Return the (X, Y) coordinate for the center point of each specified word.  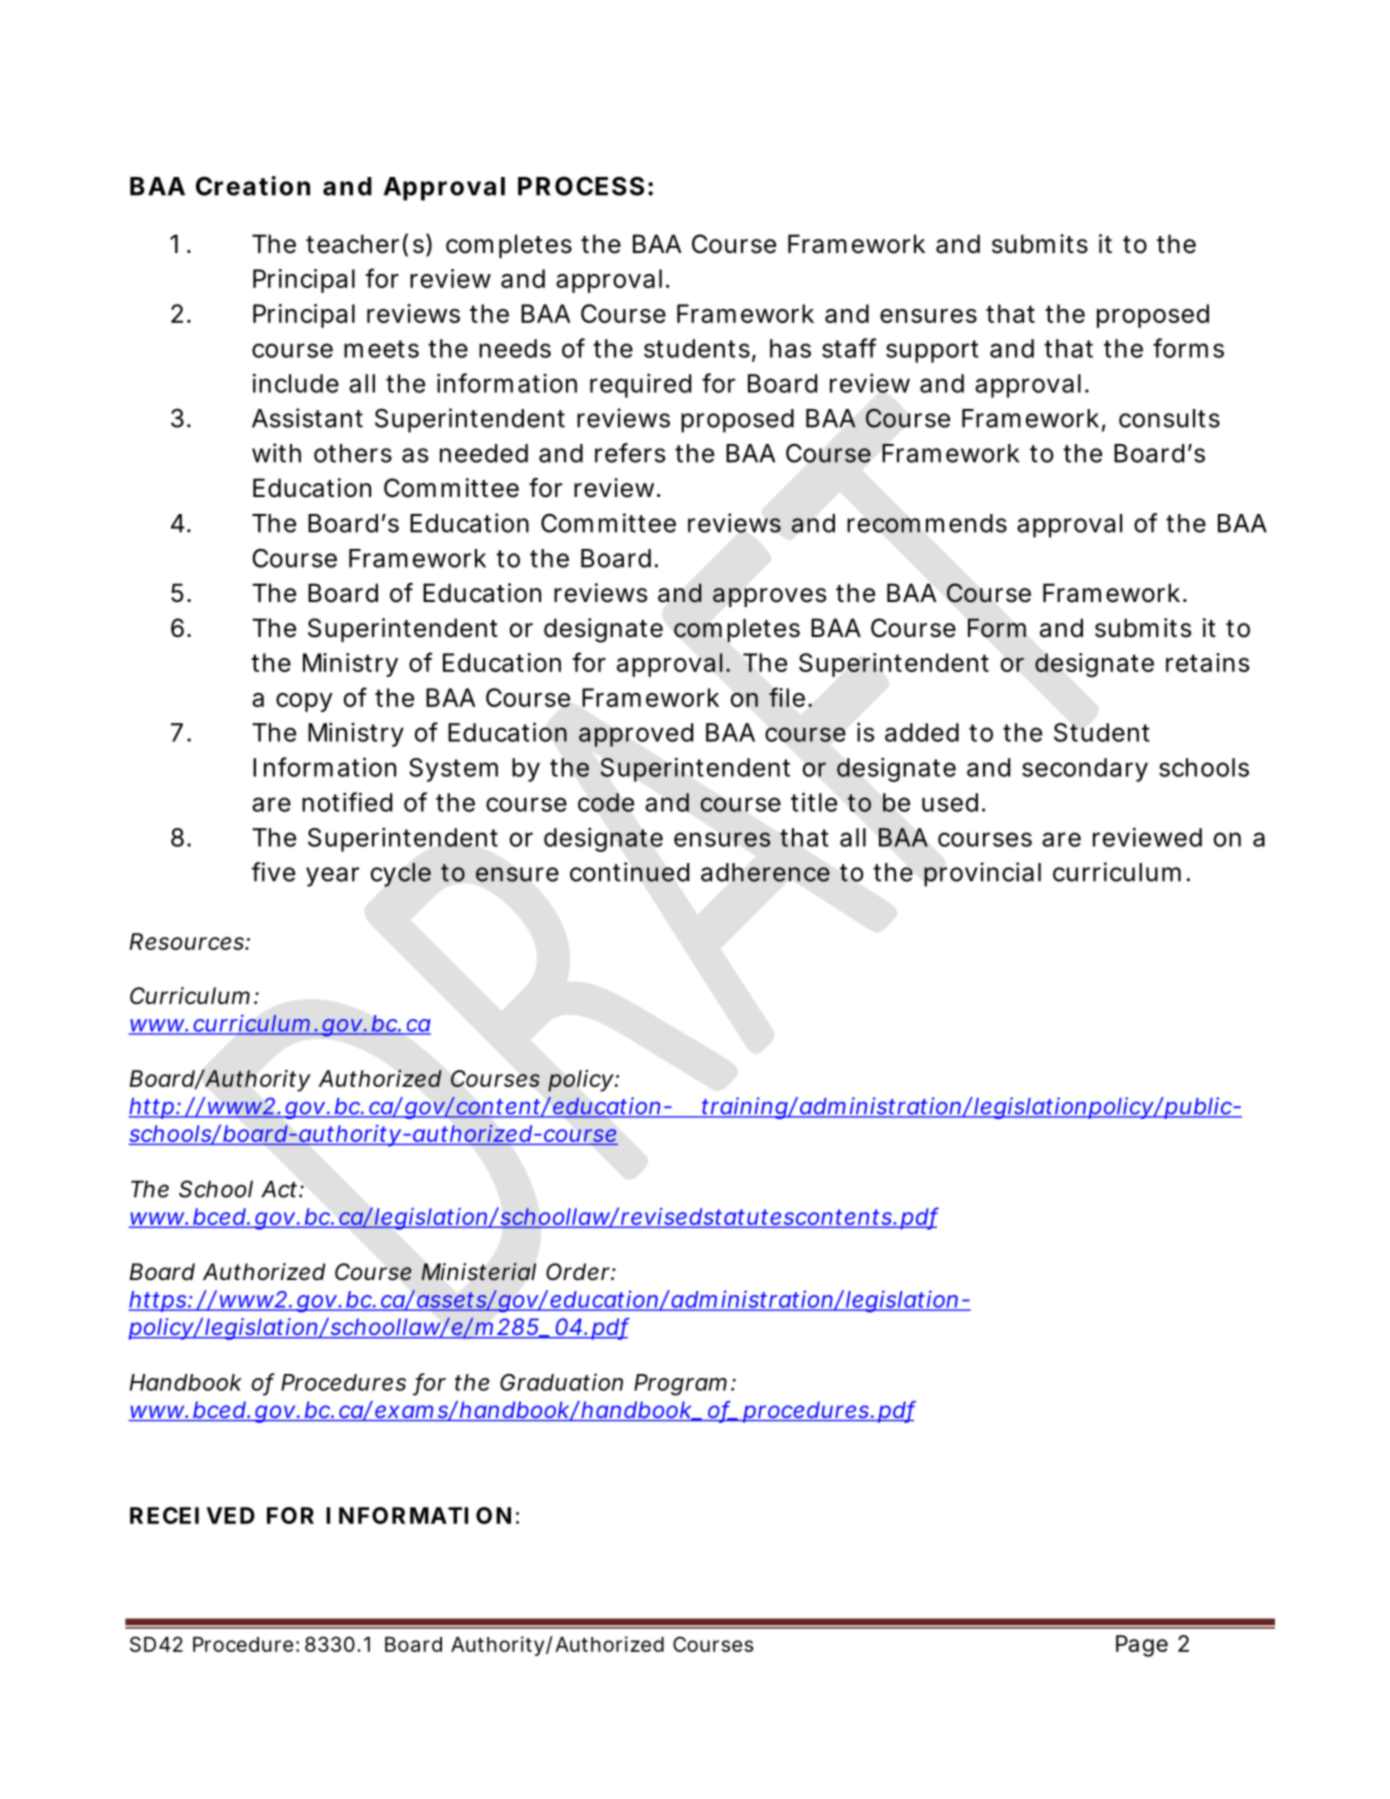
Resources (187, 941)
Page (1142, 1646)
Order (578, 1272)
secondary (1085, 770)
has (790, 348)
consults (1169, 418)
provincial (982, 874)
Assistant (307, 418)
